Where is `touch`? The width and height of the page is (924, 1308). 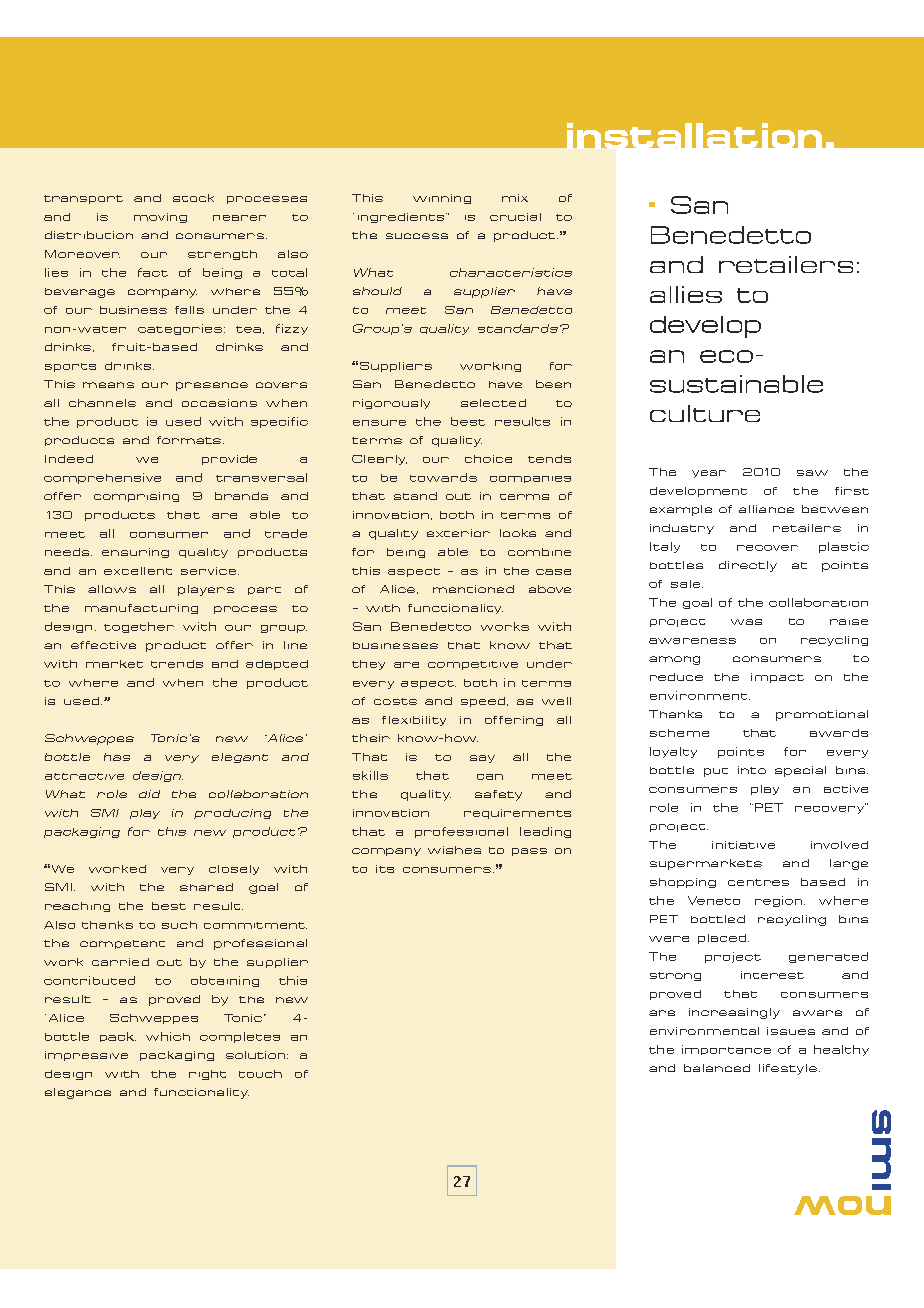 touch is located at coordinates (260, 1074).
